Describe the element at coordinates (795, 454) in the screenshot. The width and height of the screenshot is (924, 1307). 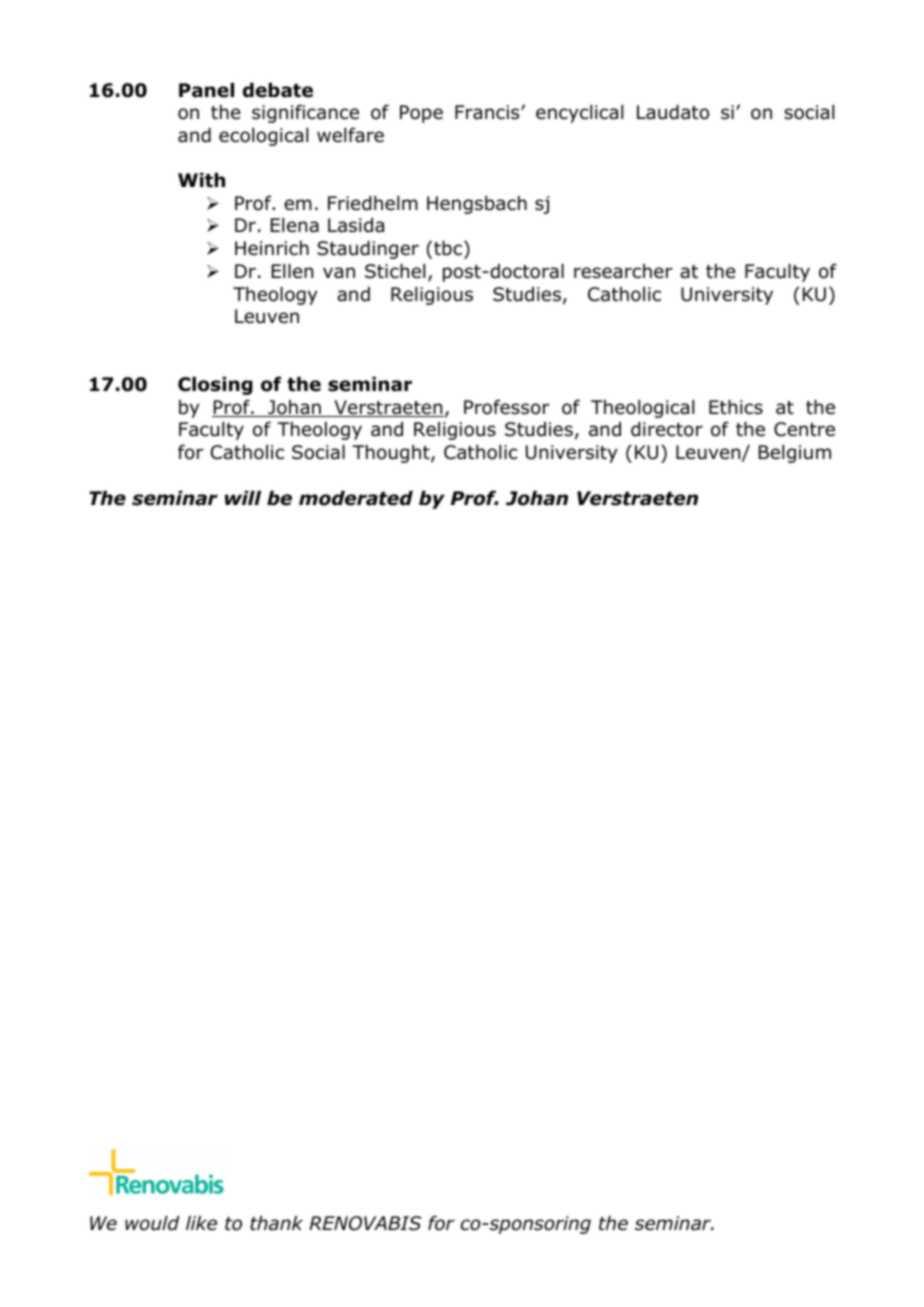
I see `Belgium` at that location.
